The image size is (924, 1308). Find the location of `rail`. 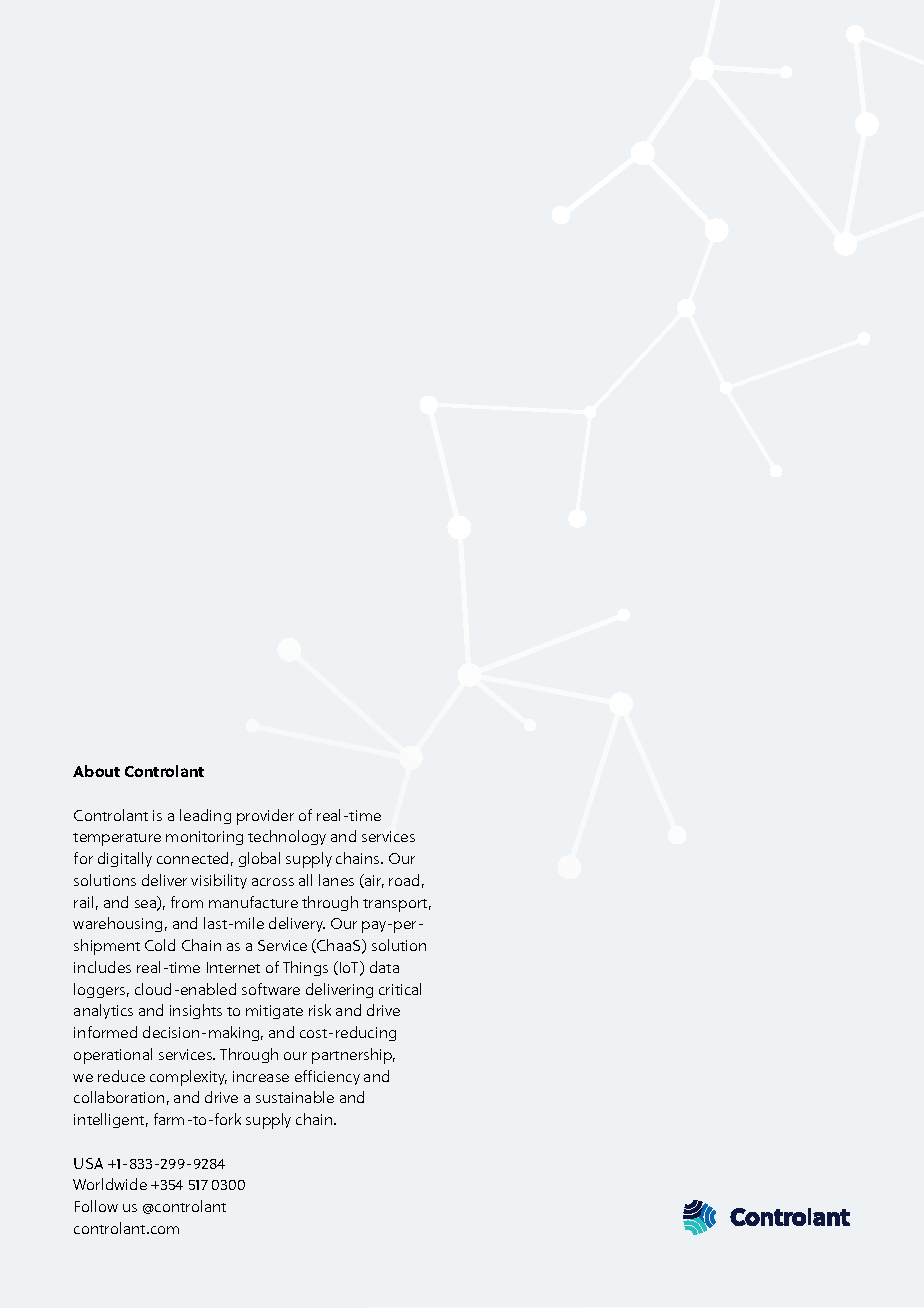

rail is located at coordinates (83, 902).
